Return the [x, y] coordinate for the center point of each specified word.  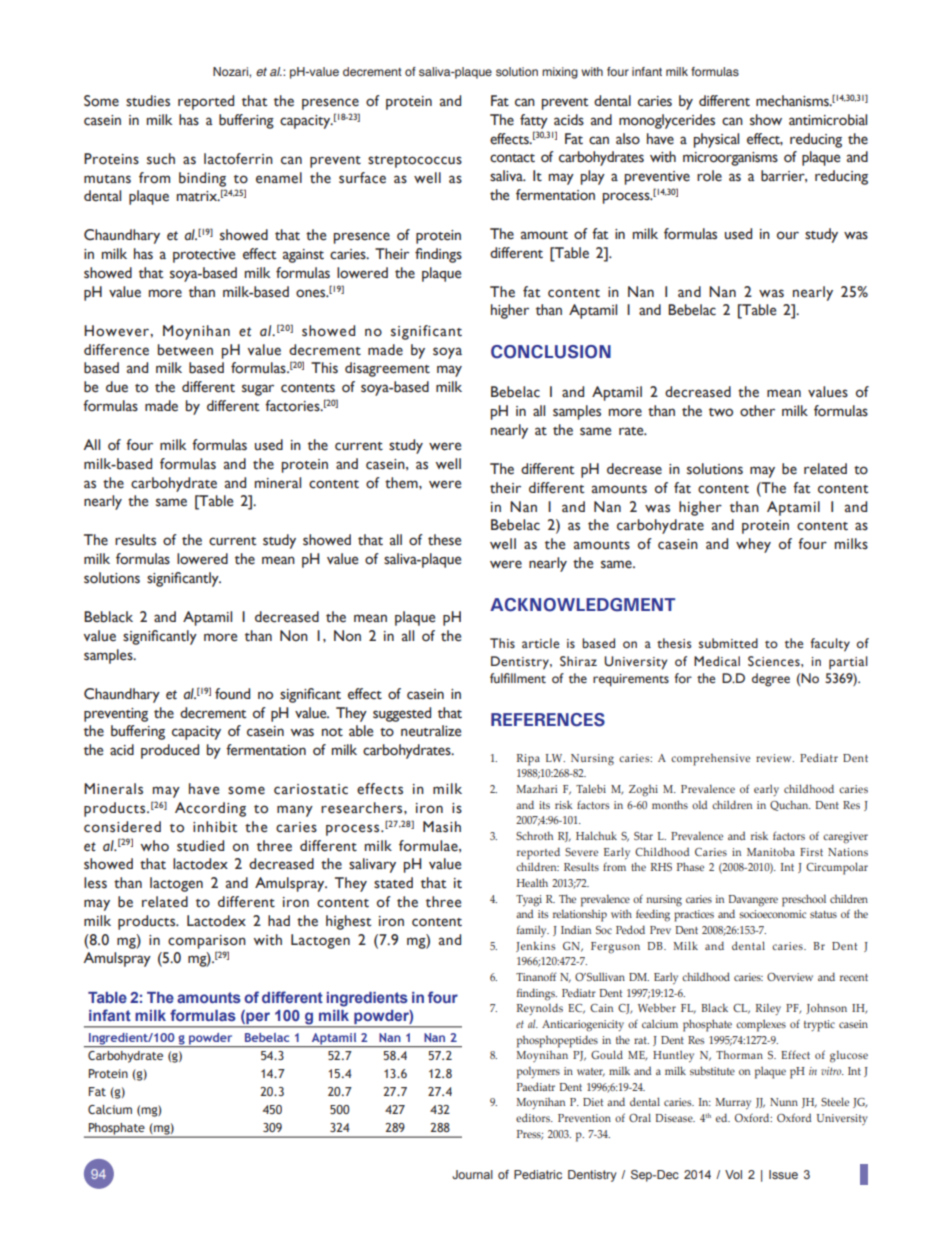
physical [716, 140]
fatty [534, 121]
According [210, 809]
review [775, 758]
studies [148, 101]
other [757, 411]
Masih [442, 827]
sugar [258, 390]
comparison [207, 942]
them [402, 483]
